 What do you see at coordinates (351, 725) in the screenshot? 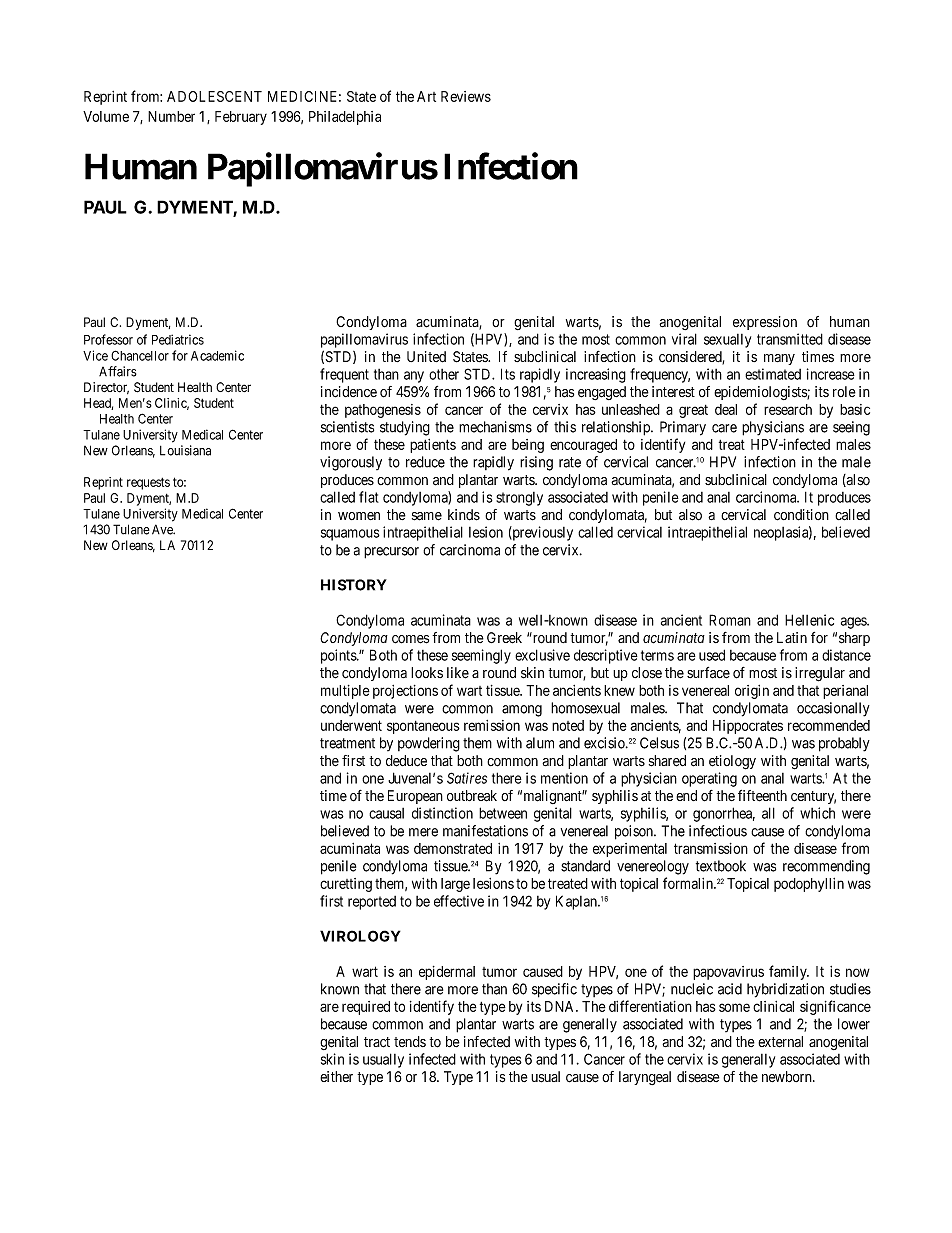
I see `underwent` at bounding box center [351, 725].
